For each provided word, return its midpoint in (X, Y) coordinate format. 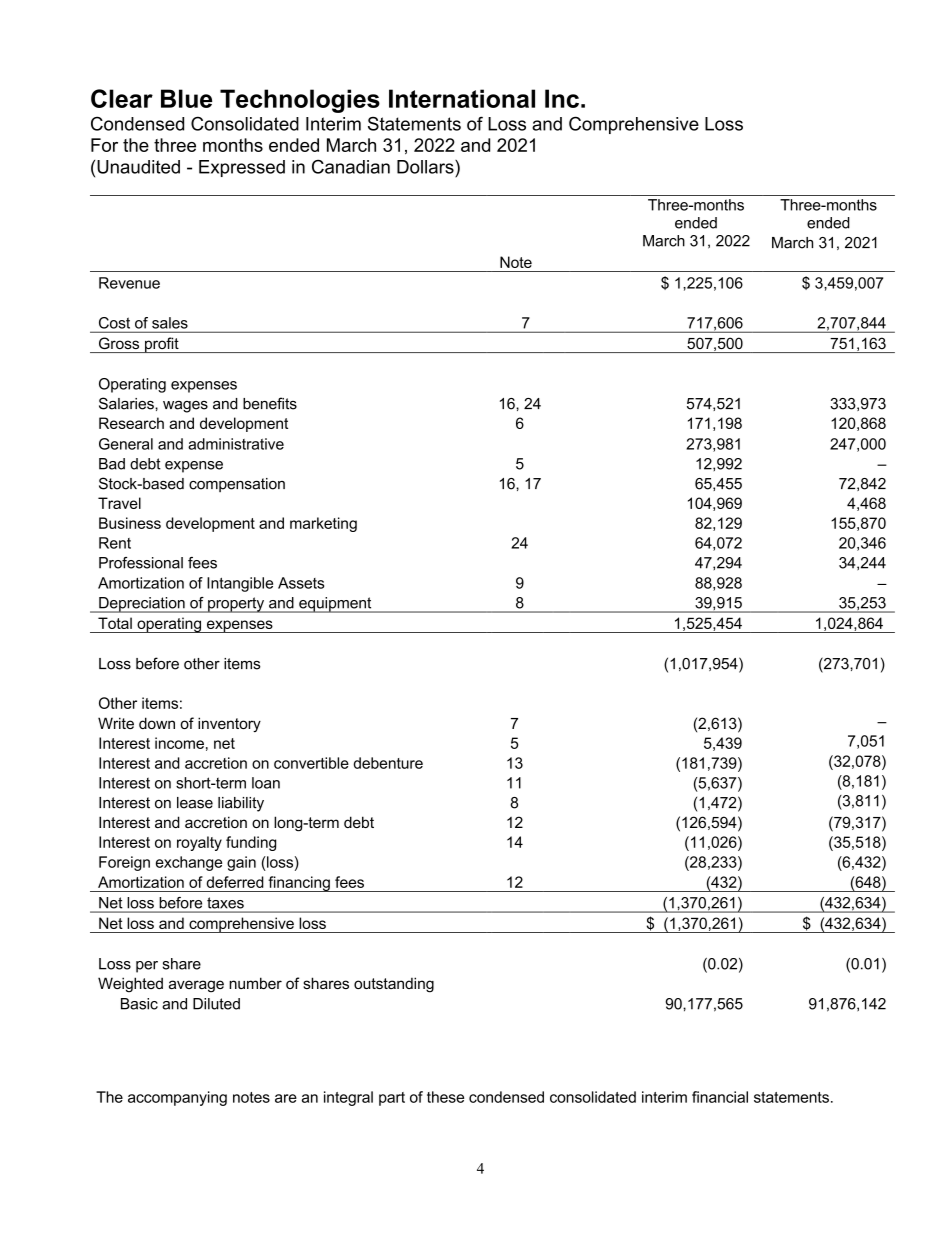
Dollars (426, 167)
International (462, 98)
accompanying (177, 1098)
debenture (388, 763)
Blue (186, 98)
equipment (335, 605)
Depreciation (142, 605)
